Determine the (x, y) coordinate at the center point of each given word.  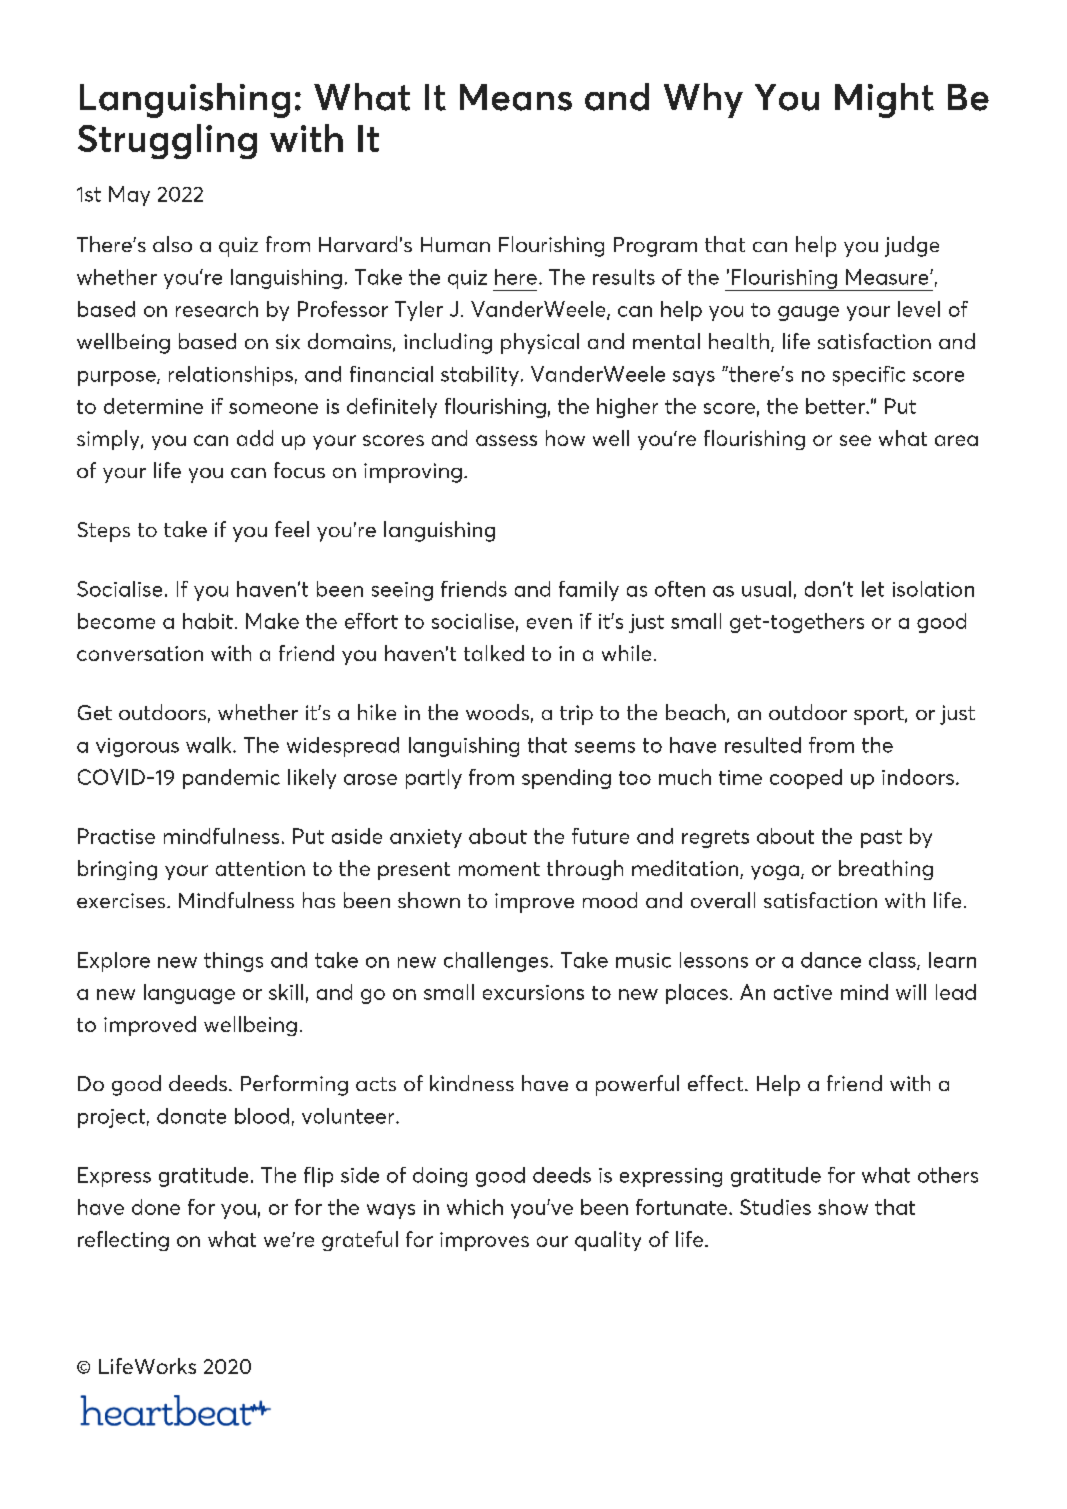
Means (516, 97)
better (836, 406)
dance (831, 960)
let (873, 589)
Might (884, 100)
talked (494, 653)
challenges (497, 962)
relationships (231, 376)
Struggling (167, 141)
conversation (140, 653)
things (233, 962)
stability (480, 376)
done (156, 1207)
